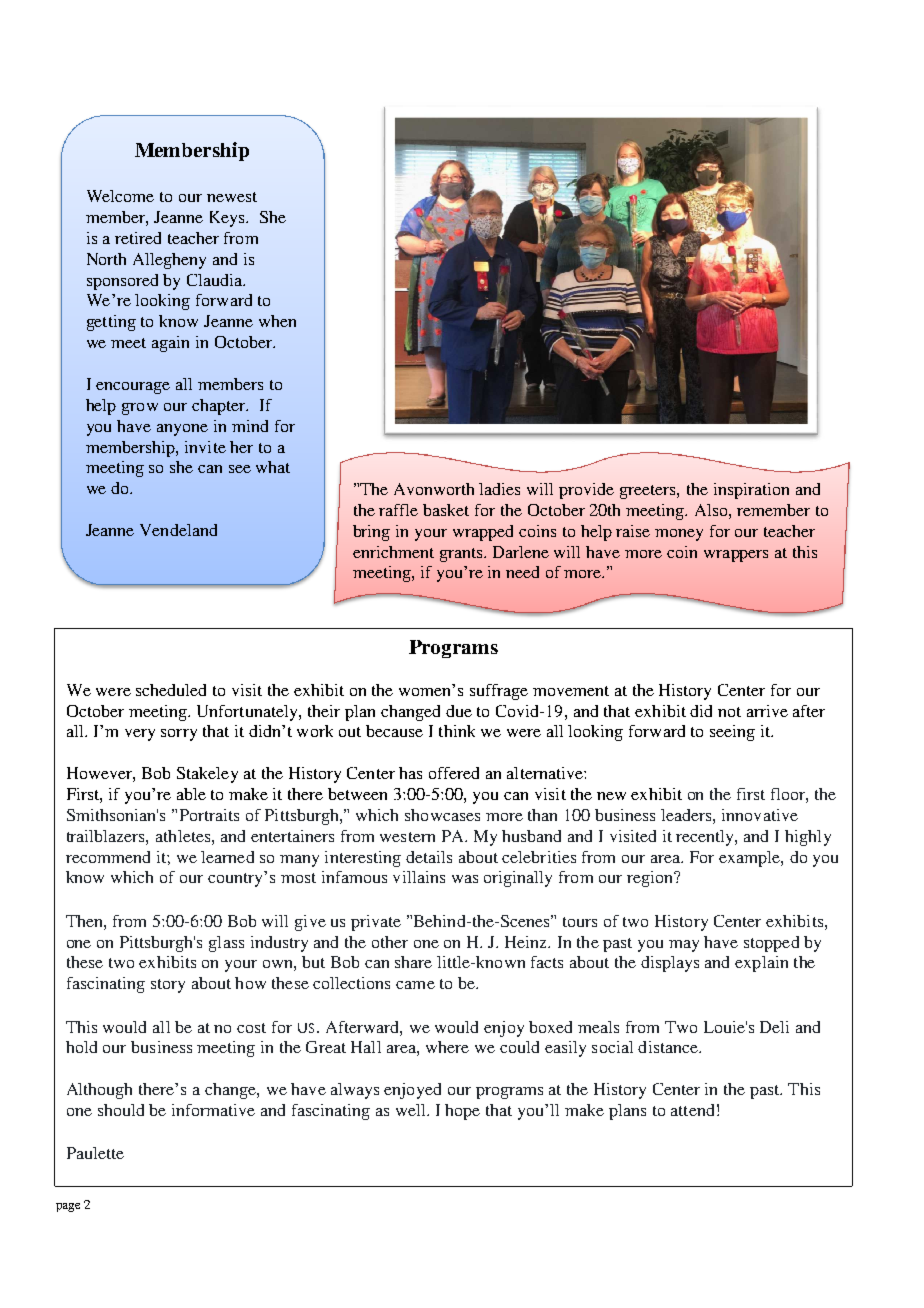  I want to click on due, so click(459, 711).
